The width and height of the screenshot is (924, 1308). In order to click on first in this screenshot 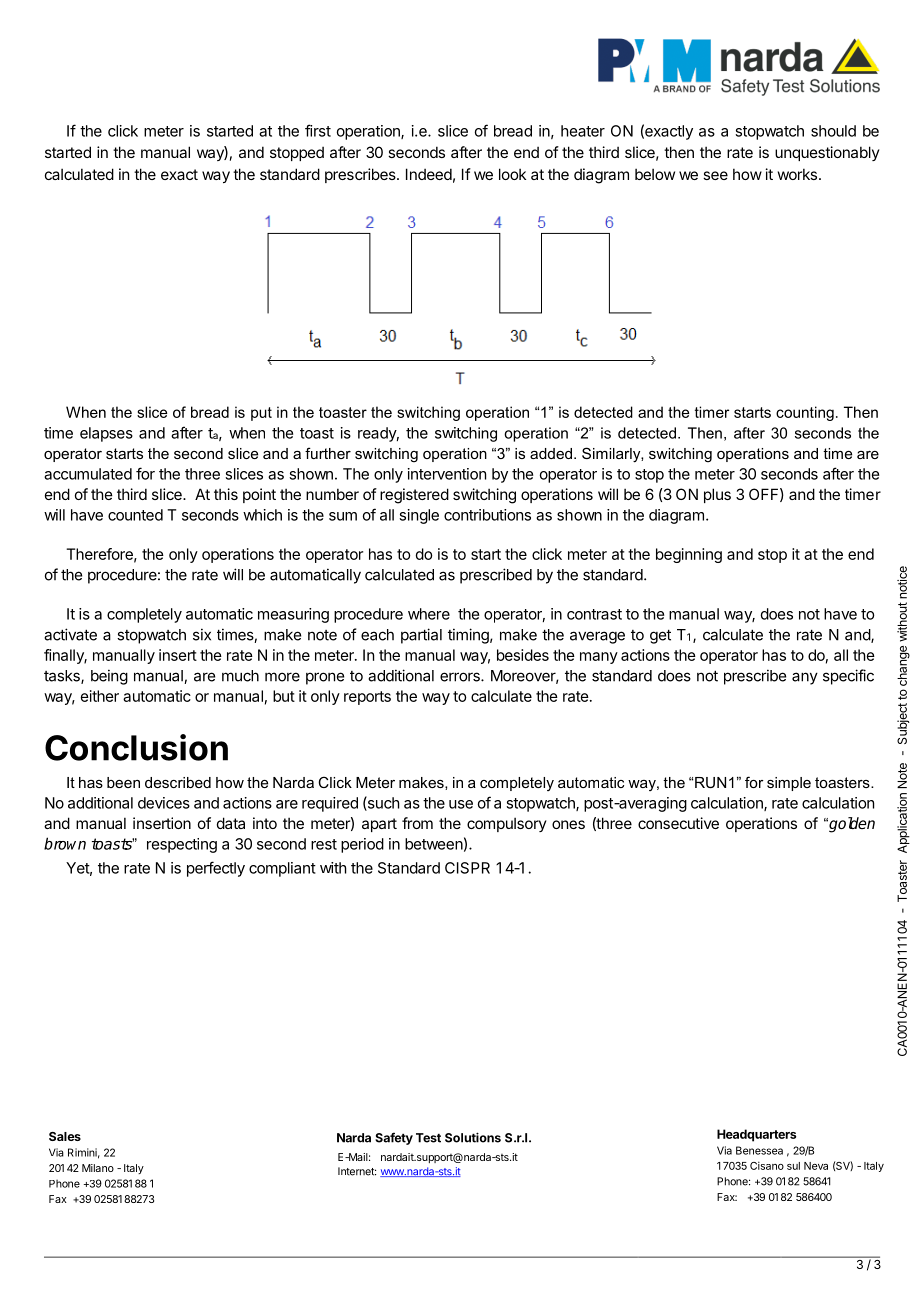, I will do `click(318, 130)`.
